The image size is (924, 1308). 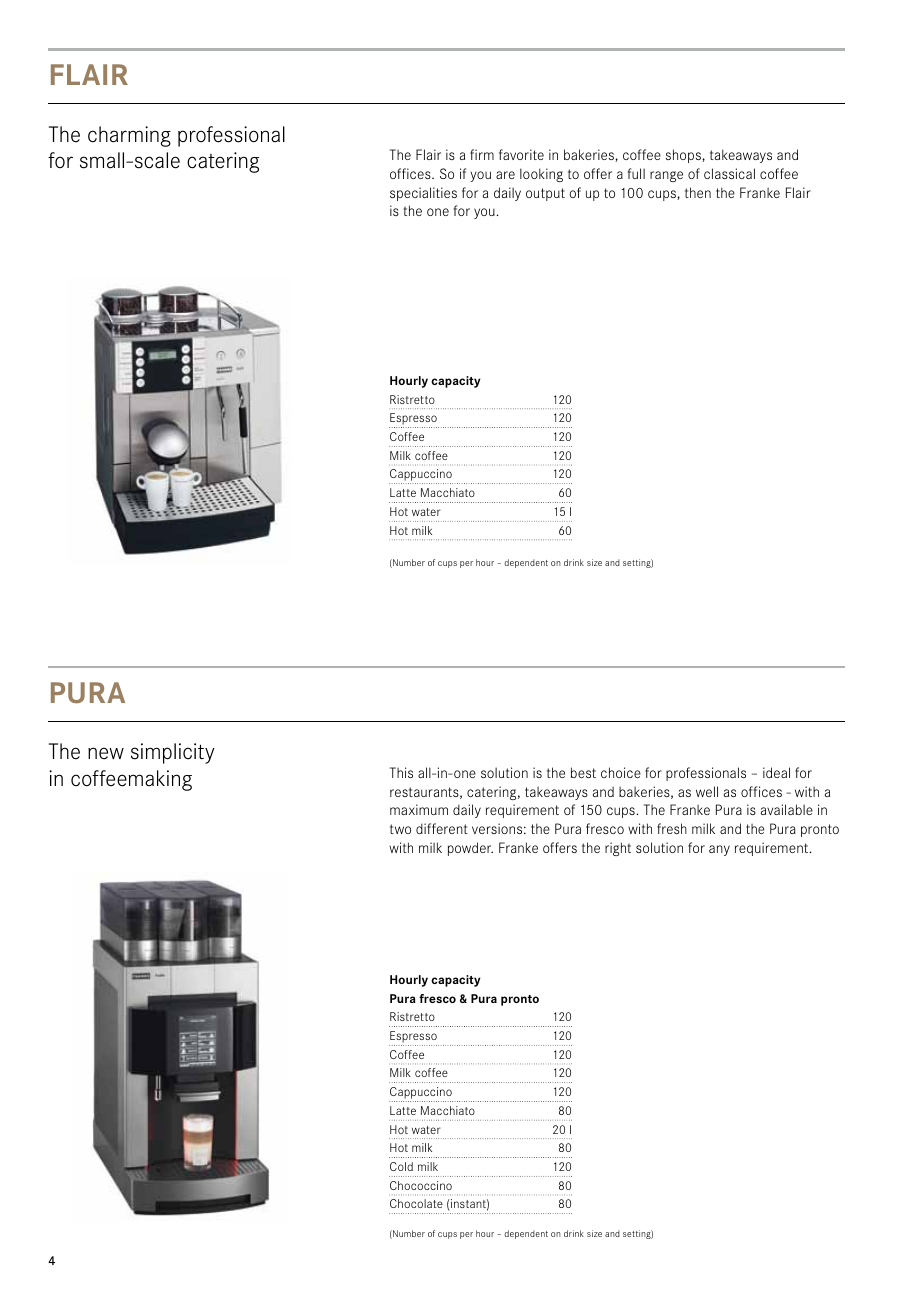 I want to click on charming, so click(x=129, y=136).
